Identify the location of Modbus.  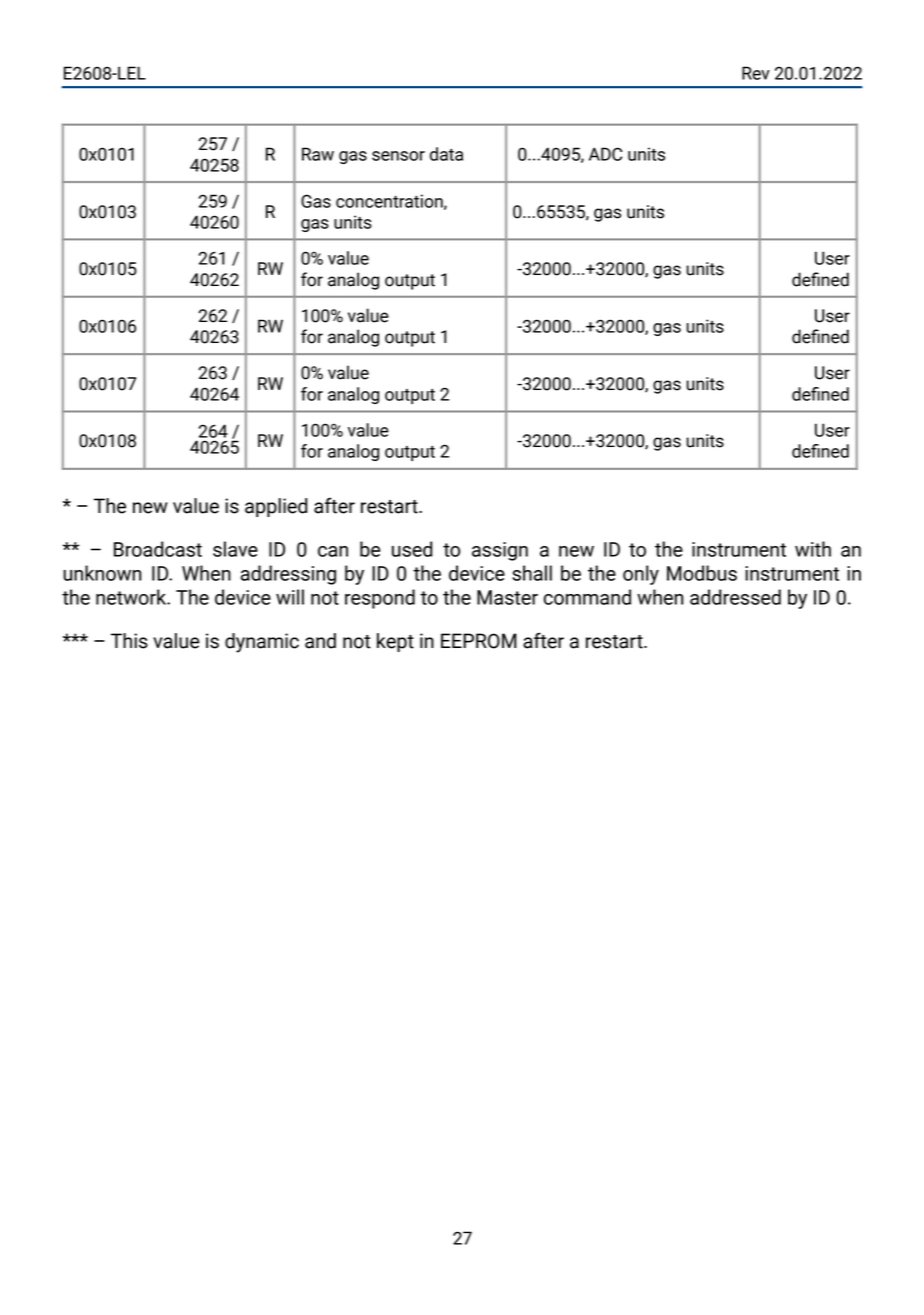
(702, 573).
